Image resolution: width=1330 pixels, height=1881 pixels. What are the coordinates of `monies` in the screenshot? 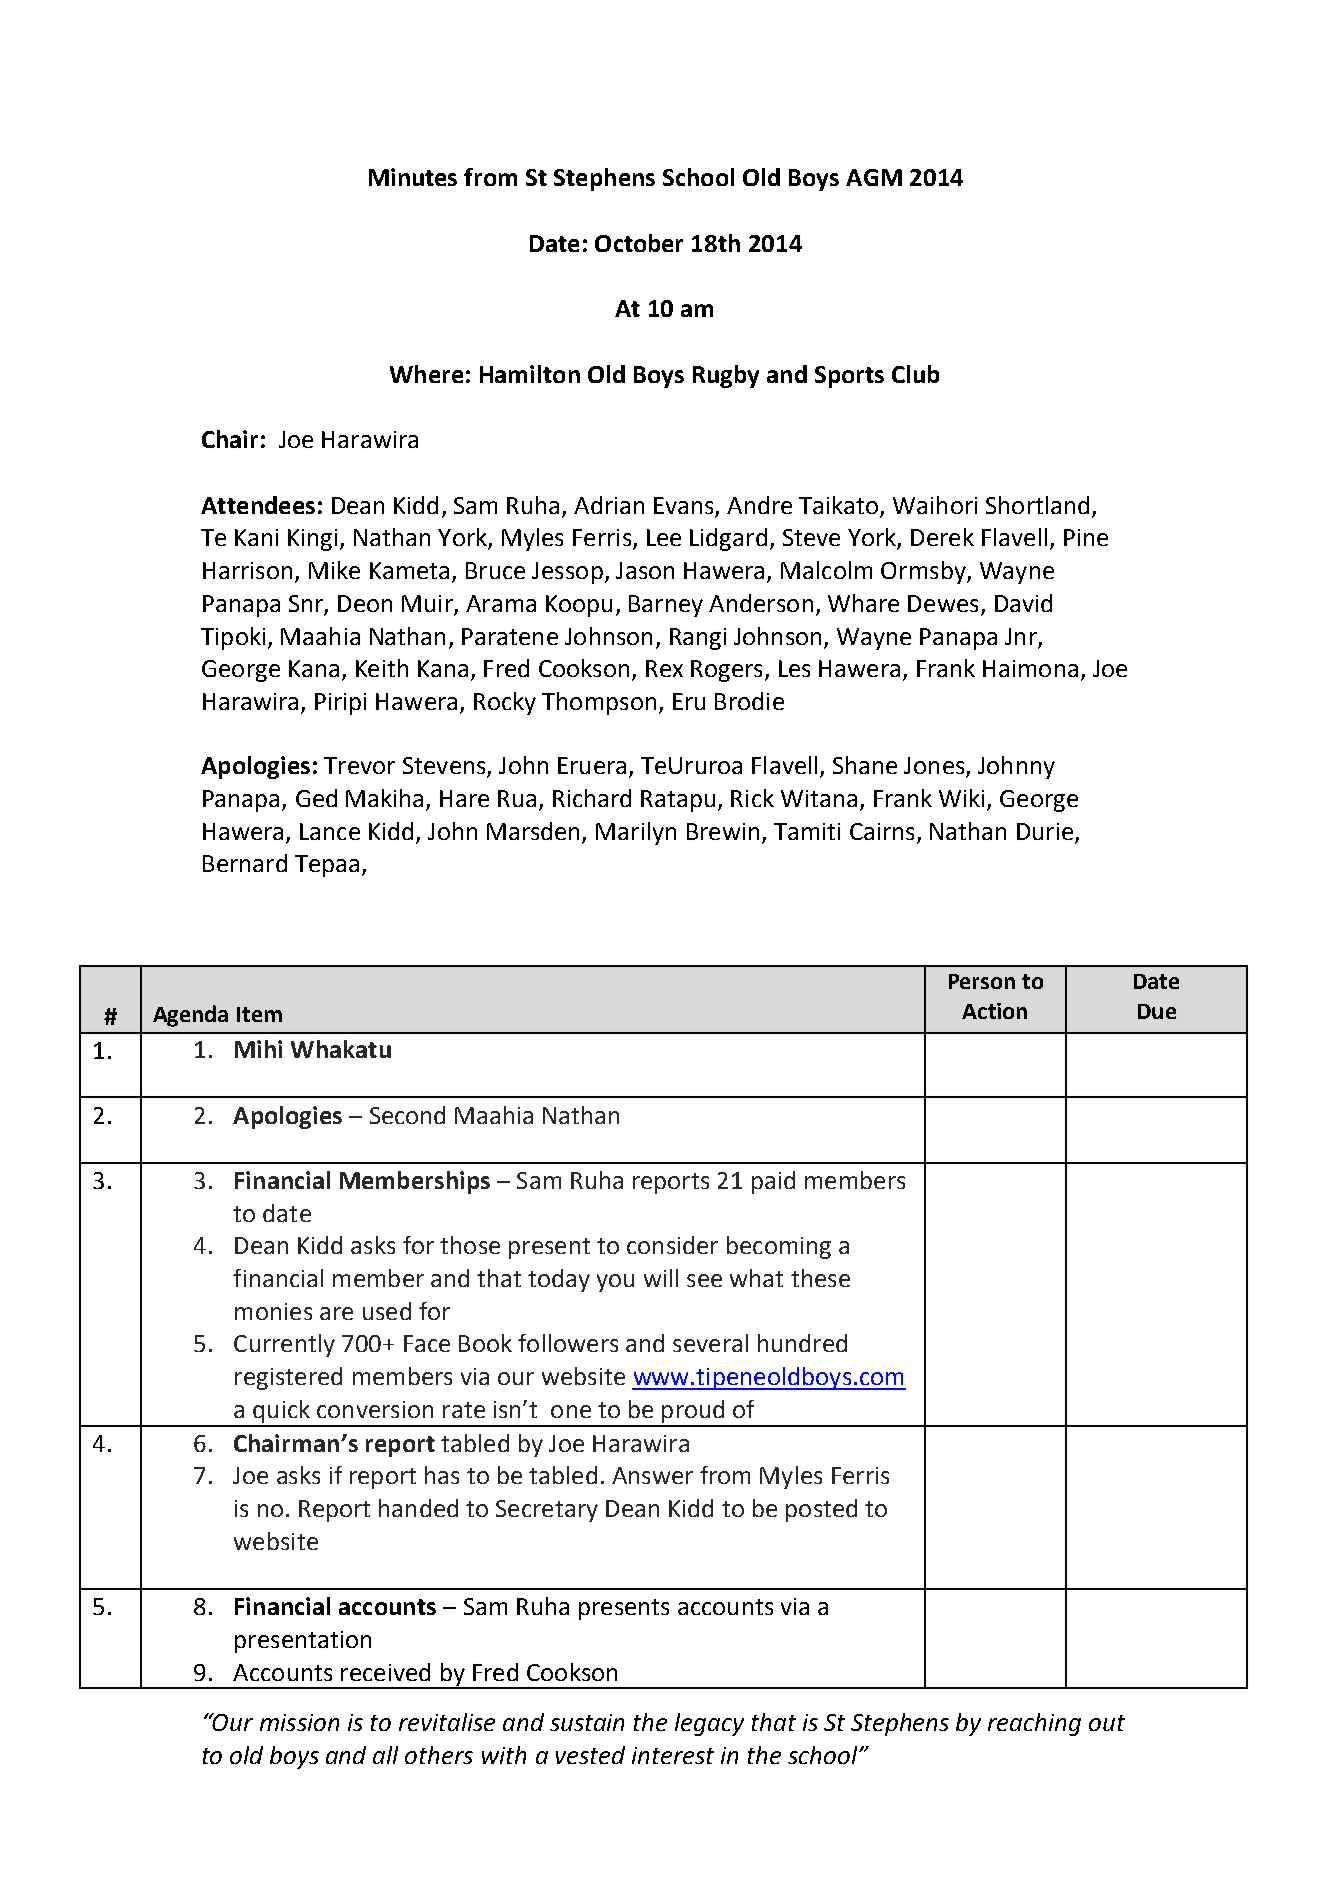 It's located at (273, 1311).
